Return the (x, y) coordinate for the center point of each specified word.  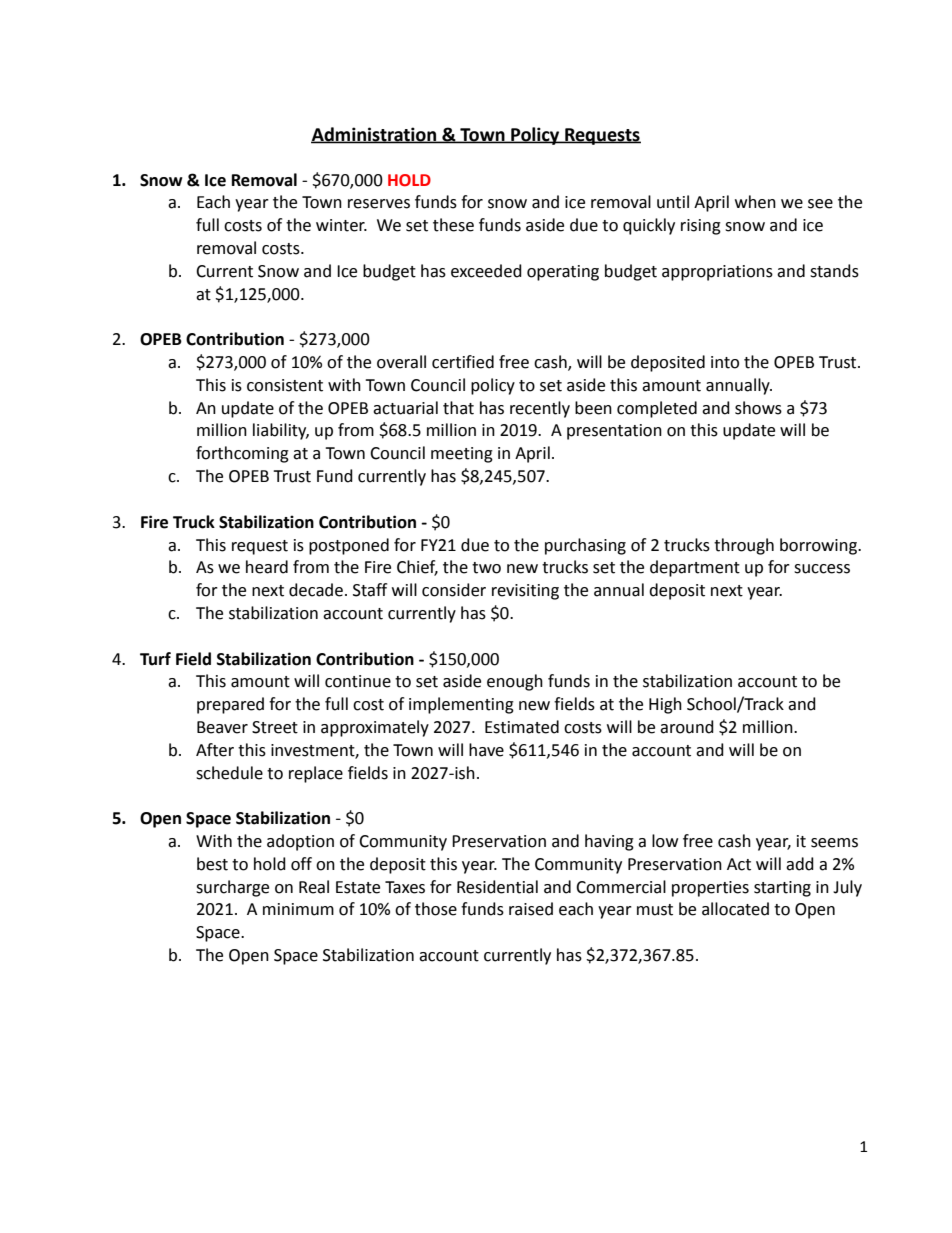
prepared (230, 705)
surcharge (232, 888)
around (687, 727)
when (755, 202)
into (725, 362)
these (453, 225)
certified (463, 362)
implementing (461, 705)
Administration (375, 135)
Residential (497, 887)
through (744, 546)
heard (267, 567)
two (486, 568)
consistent (285, 385)
